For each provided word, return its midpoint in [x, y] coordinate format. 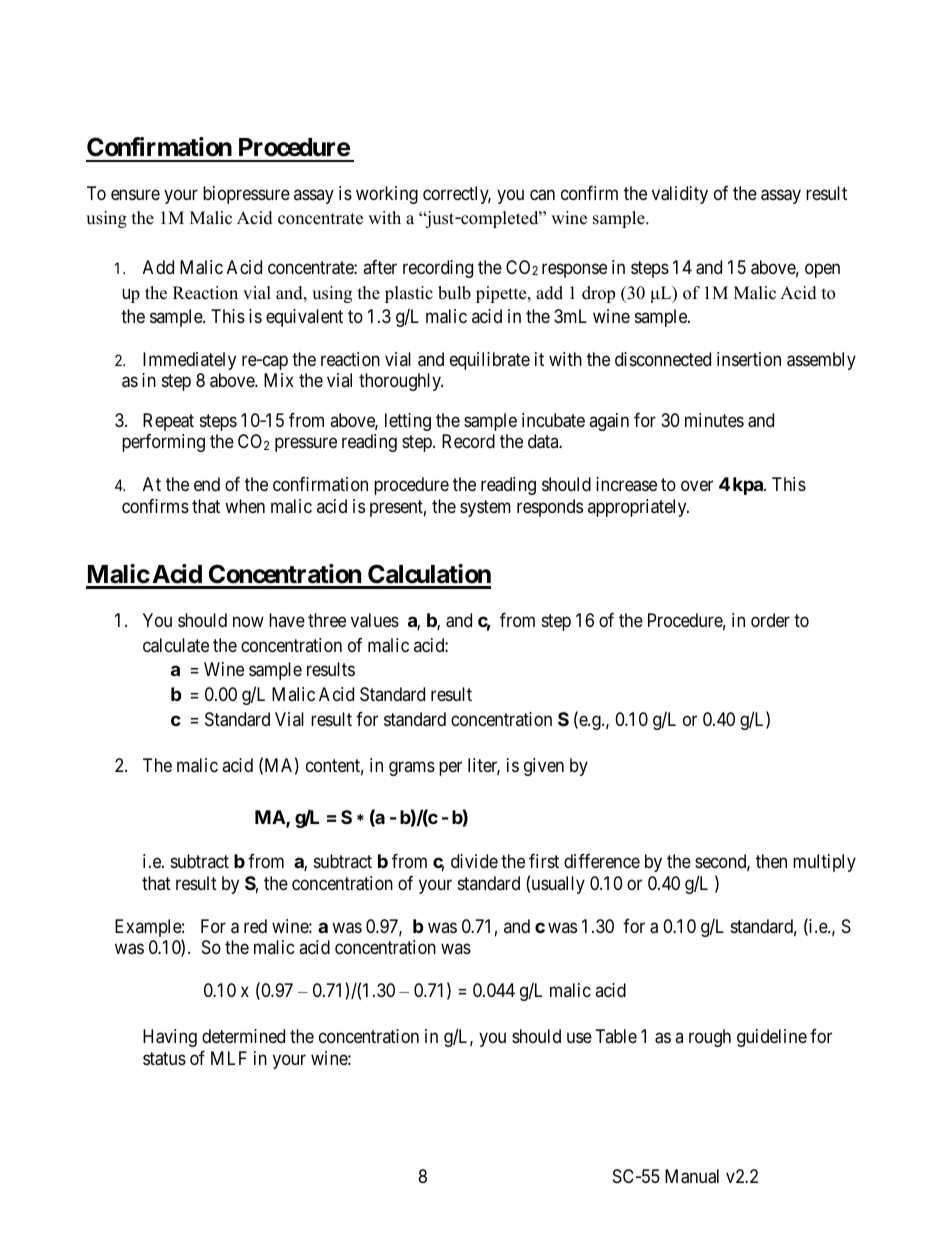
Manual [692, 1176]
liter [484, 766]
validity [680, 195]
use [579, 1038]
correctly [457, 195]
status [164, 1059]
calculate [176, 645]
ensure [135, 194]
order [770, 620]
